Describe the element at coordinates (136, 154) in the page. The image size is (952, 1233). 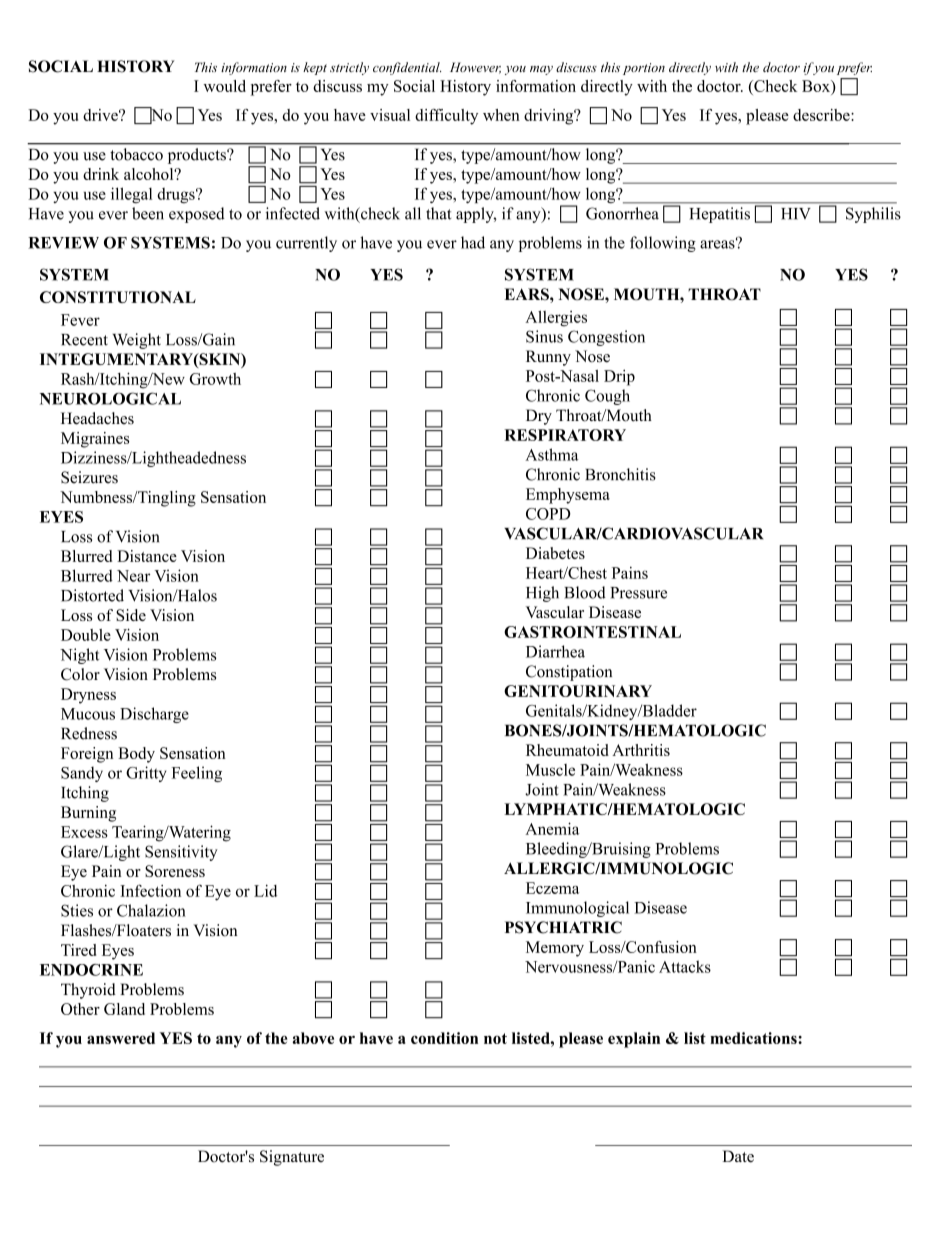
I see `tobacco` at that location.
